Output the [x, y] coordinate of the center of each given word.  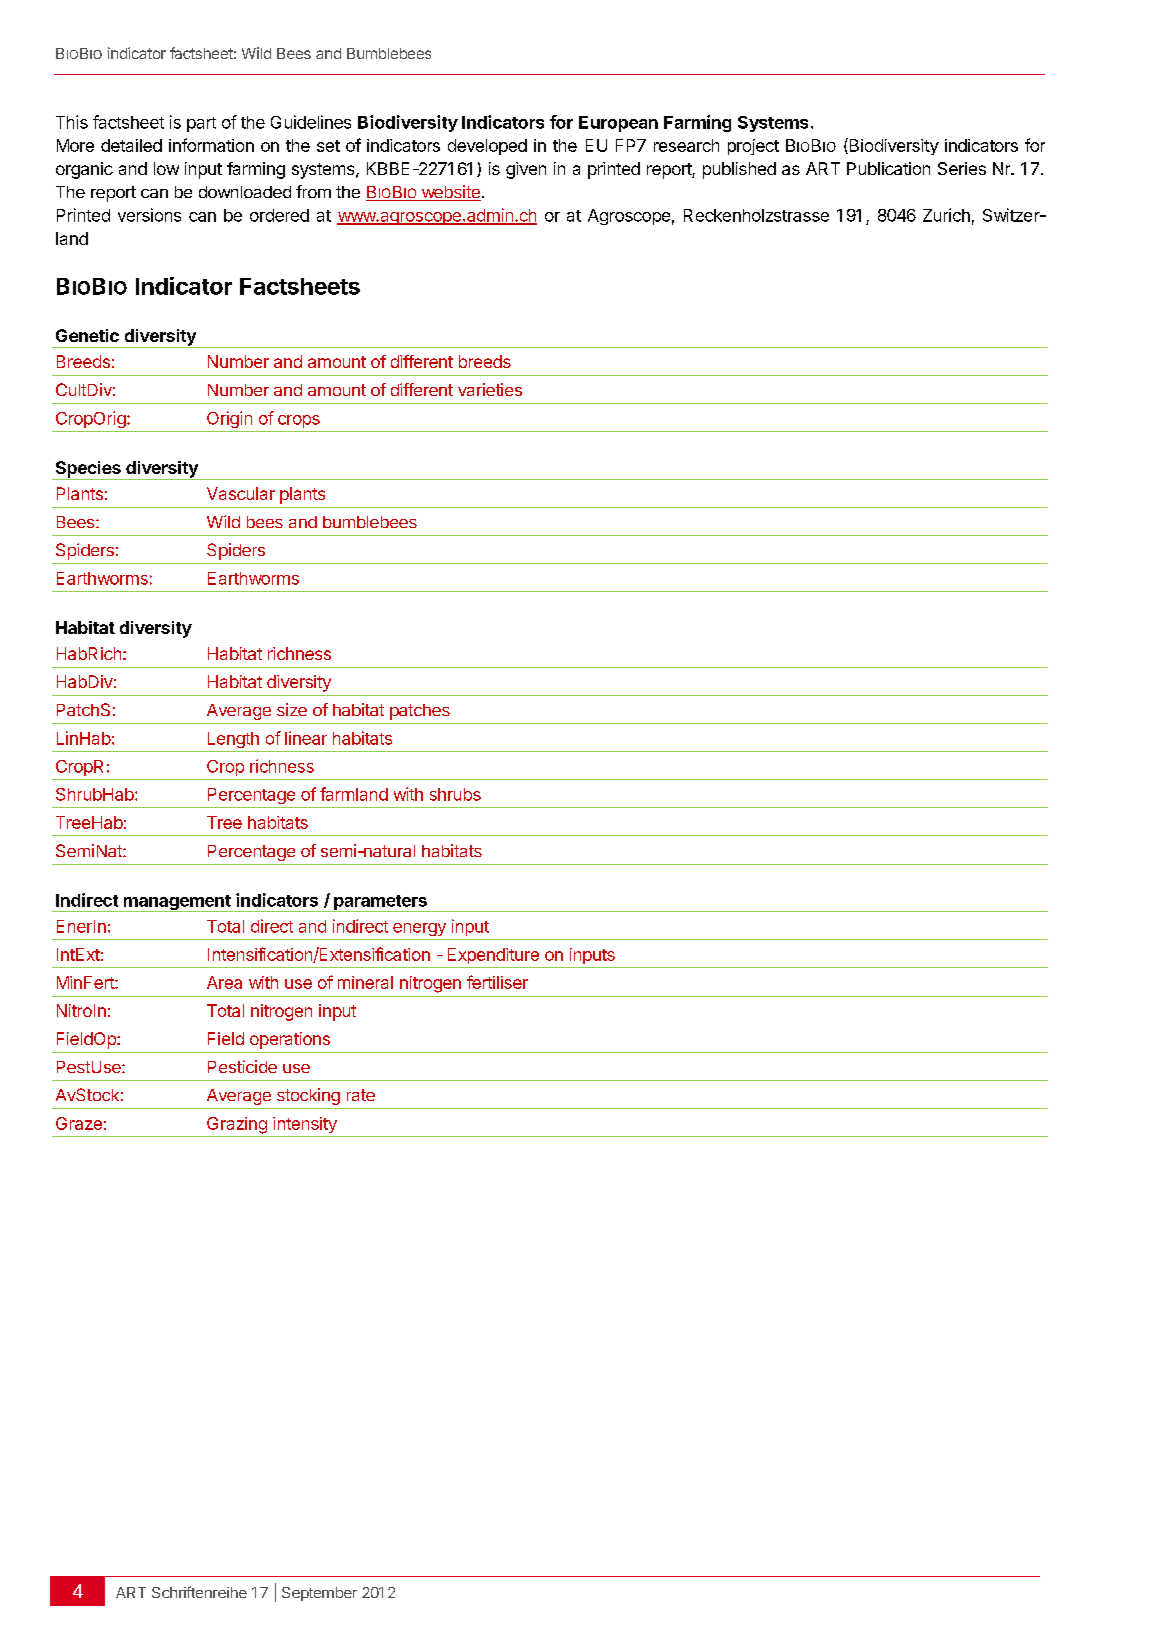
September [319, 1594]
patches [420, 712]
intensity [305, 1125]
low [166, 168]
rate [361, 1095]
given [526, 170]
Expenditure [493, 956]
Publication [888, 168]
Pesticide [242, 1066]
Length [233, 740]
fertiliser [497, 982]
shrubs [455, 794]
